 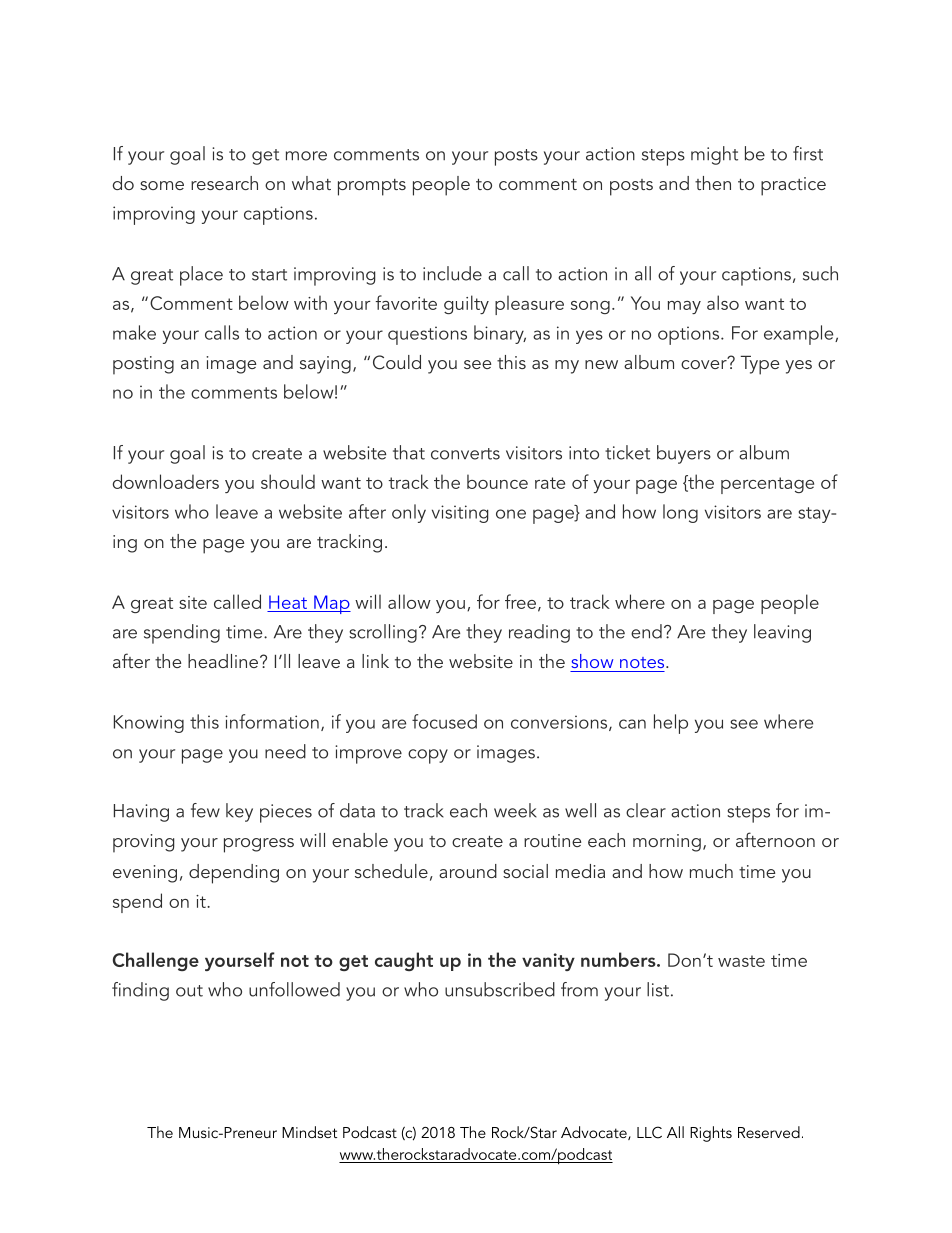 What do you see at coordinates (497, 481) in the document?
I see `bounce` at bounding box center [497, 481].
